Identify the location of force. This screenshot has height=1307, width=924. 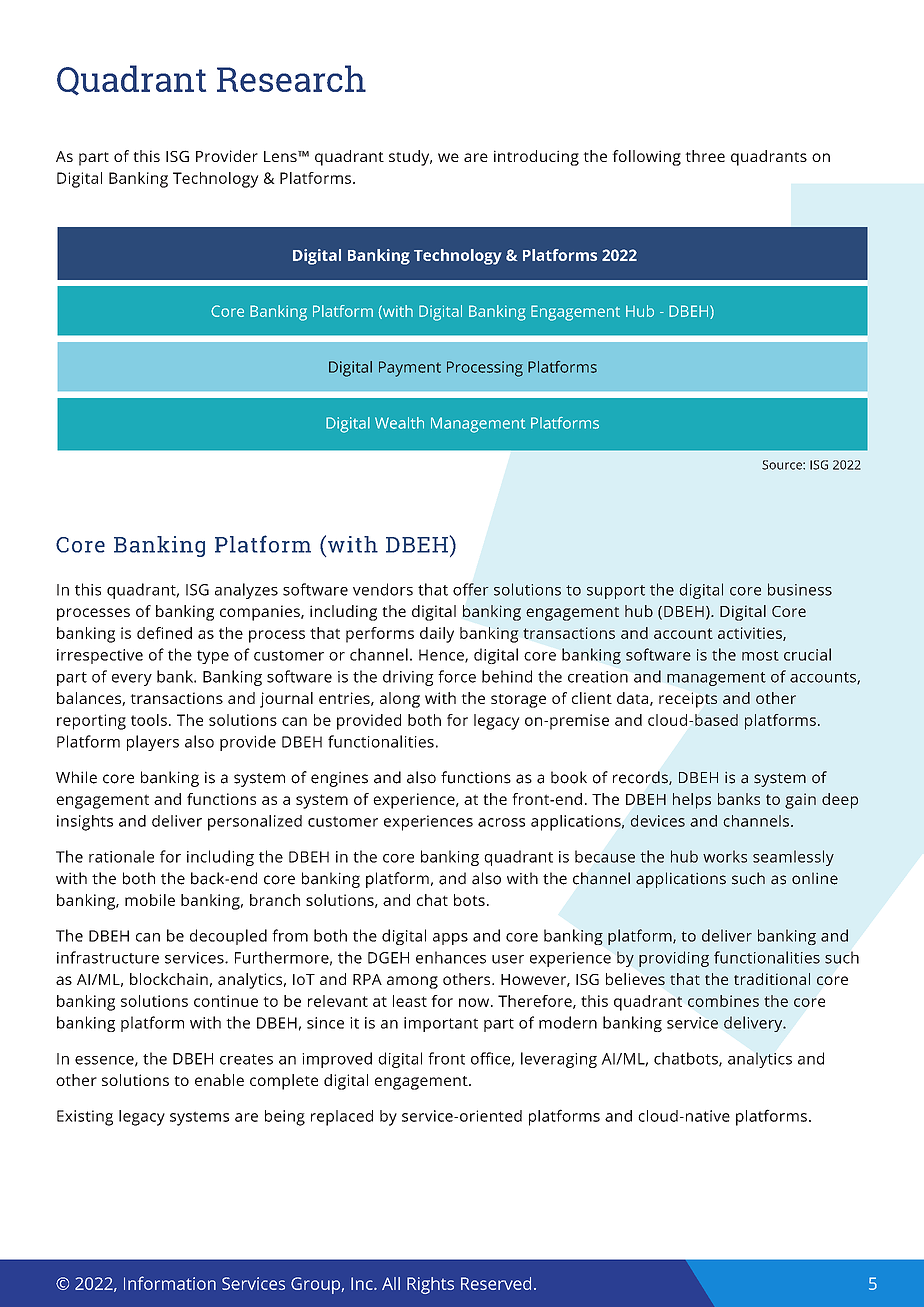
(457, 676).
